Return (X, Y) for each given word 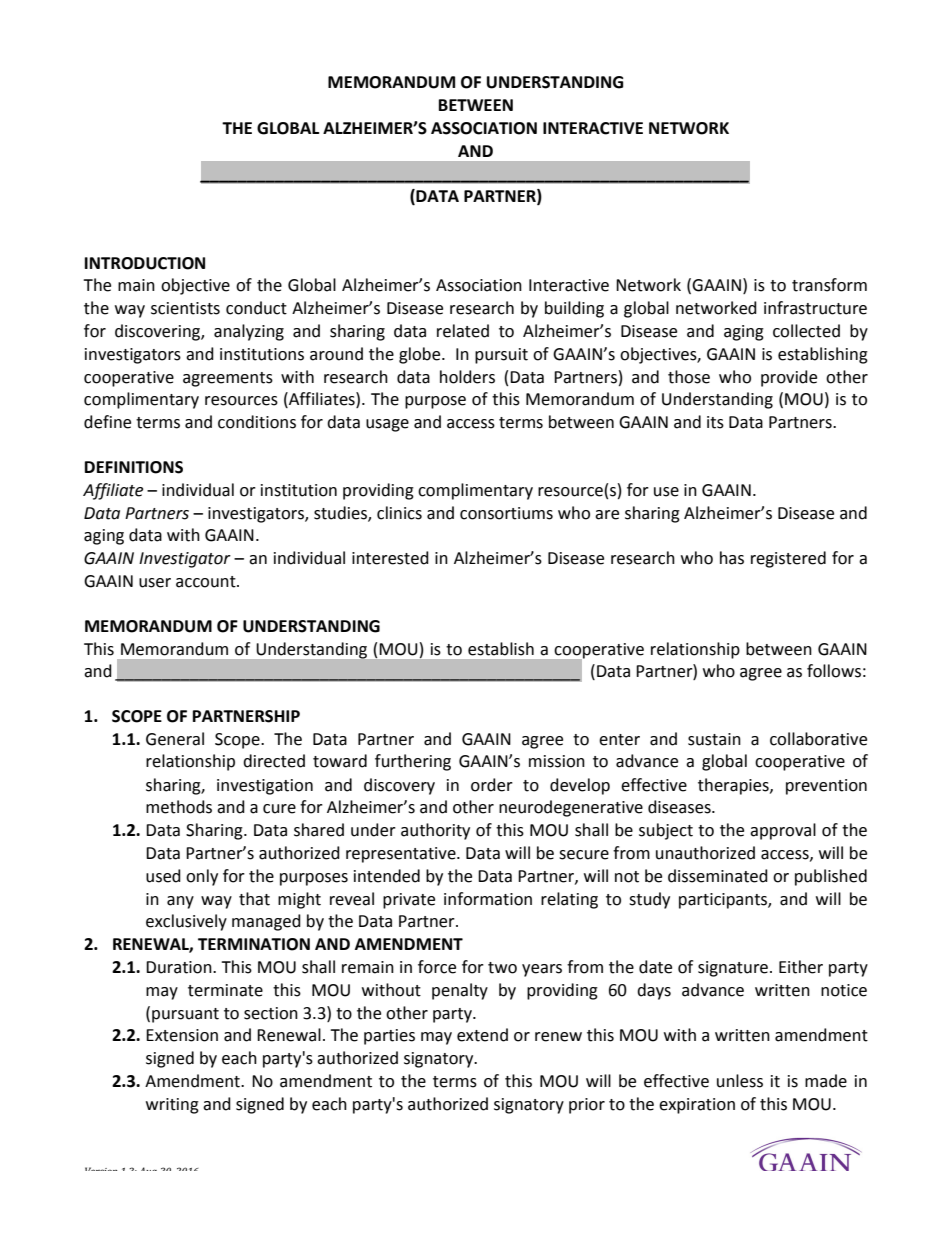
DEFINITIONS (134, 467)
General (175, 739)
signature (733, 969)
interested (390, 558)
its (715, 422)
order (492, 785)
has (732, 558)
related (463, 331)
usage (387, 425)
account (207, 582)
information (488, 899)
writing (172, 1106)
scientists (185, 308)
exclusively (186, 922)
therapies (734, 786)
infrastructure (815, 308)
